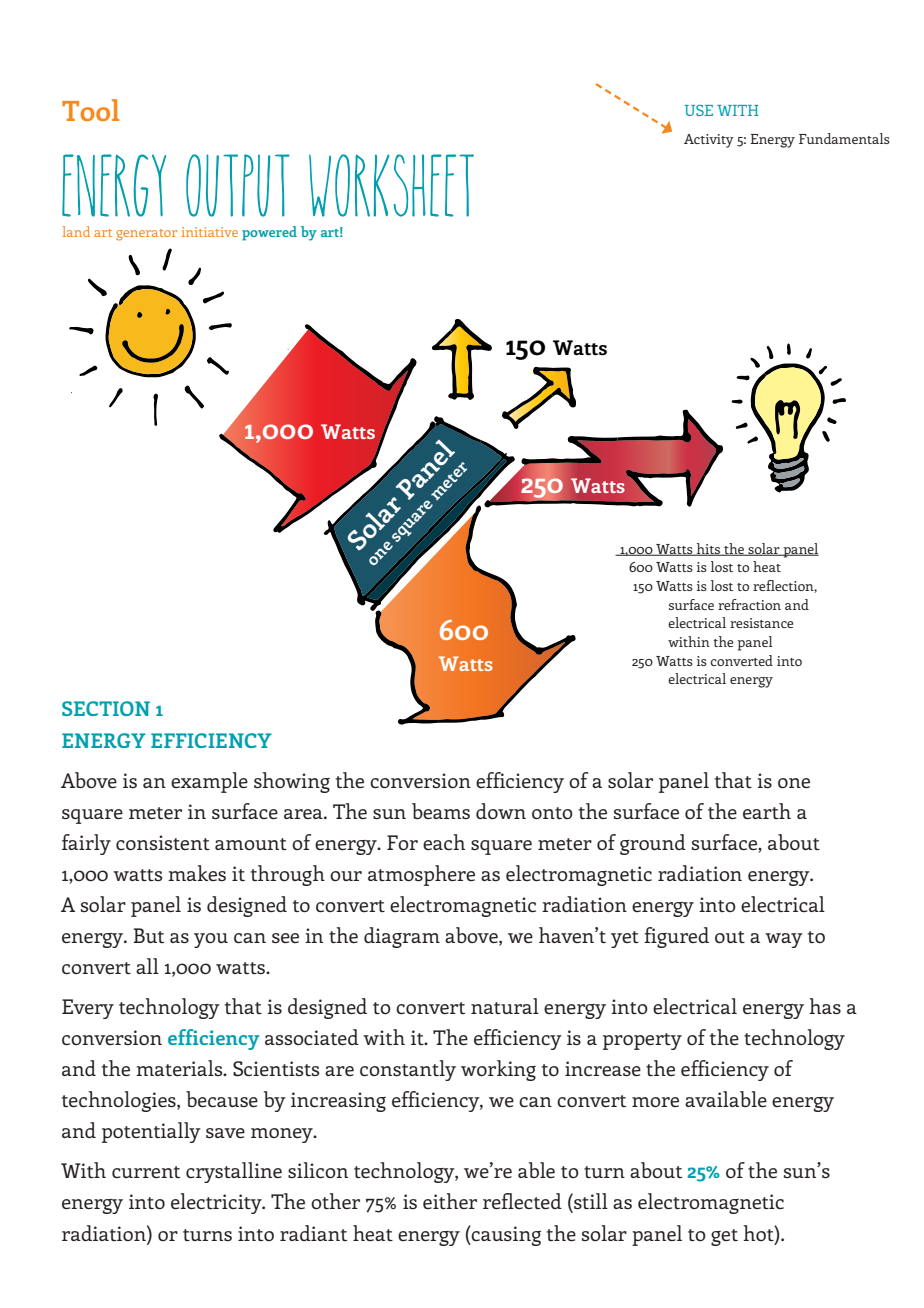 Image resolution: width=924 pixels, height=1308 pixels. I want to click on Activity, so click(709, 141).
